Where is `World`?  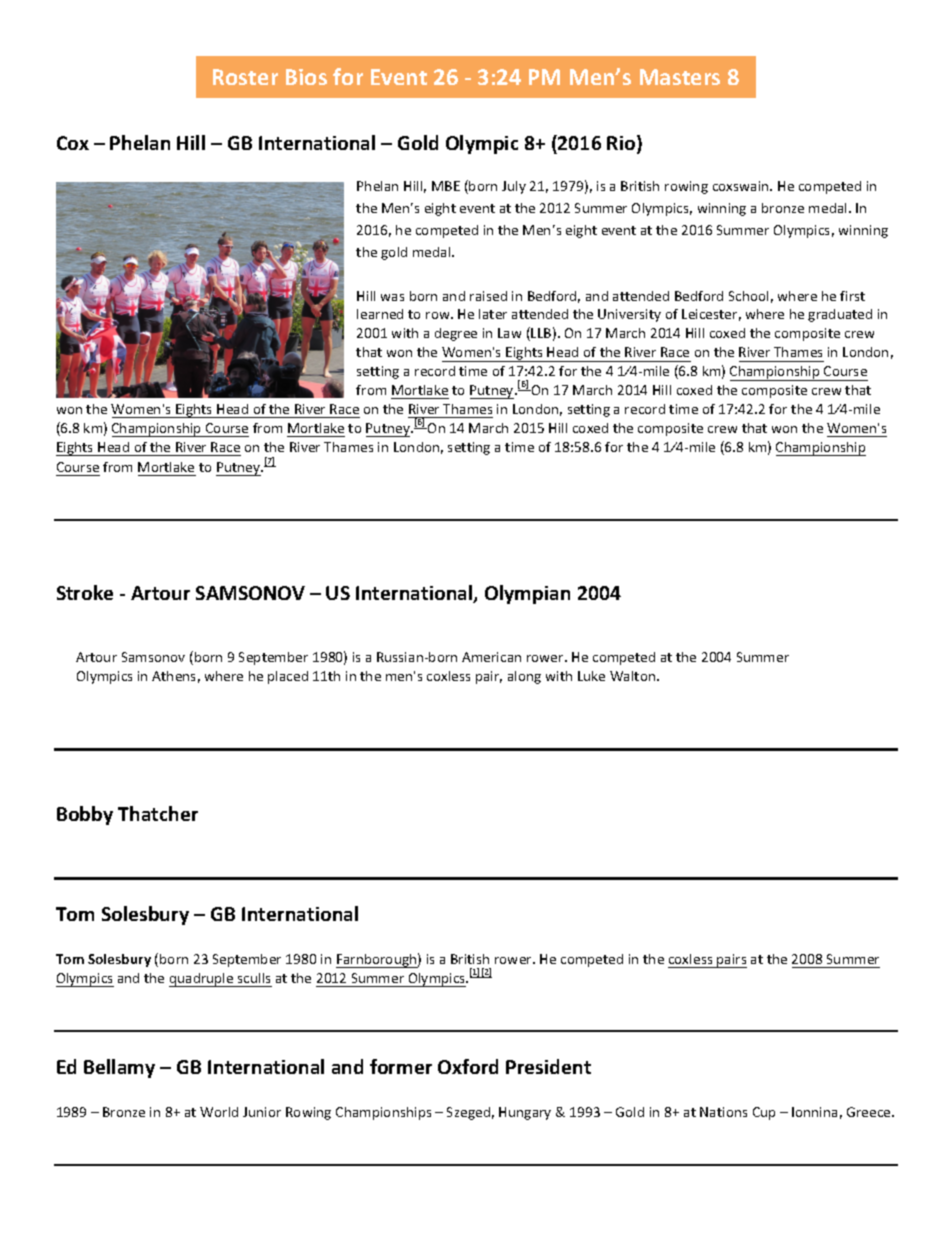 World is located at coordinates (219, 1112).
